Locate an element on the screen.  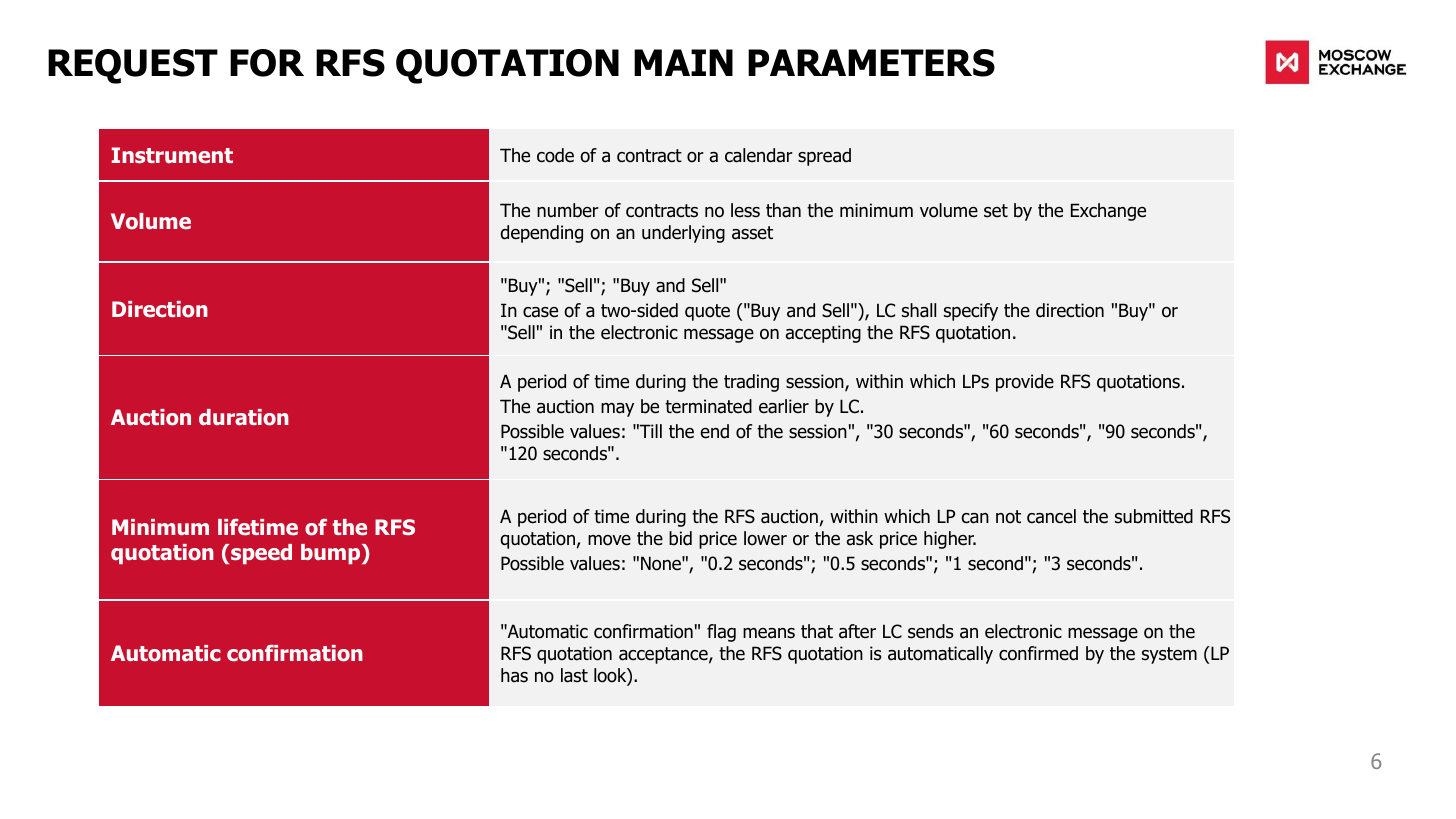
MAIN is located at coordinates (683, 62).
